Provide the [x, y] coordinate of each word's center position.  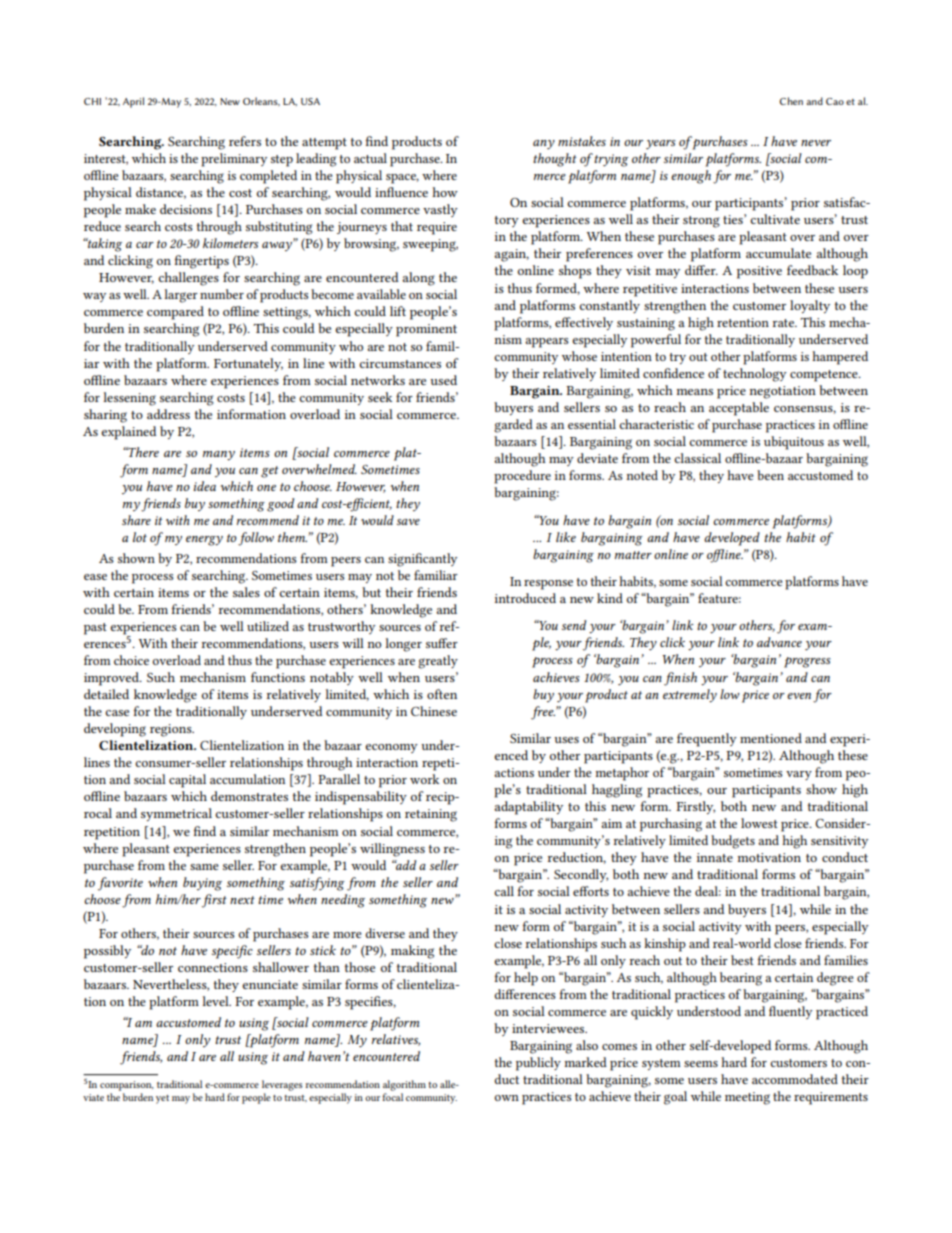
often [442, 694]
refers [245, 141]
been [770, 475]
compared [175, 313]
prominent [426, 330]
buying [202, 884]
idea [204, 486]
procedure [522, 477]
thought [555, 160]
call [504, 891]
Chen [791, 101]
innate [715, 857]
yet [162, 1099]
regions [172, 730]
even [799, 696]
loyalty [810, 306]
